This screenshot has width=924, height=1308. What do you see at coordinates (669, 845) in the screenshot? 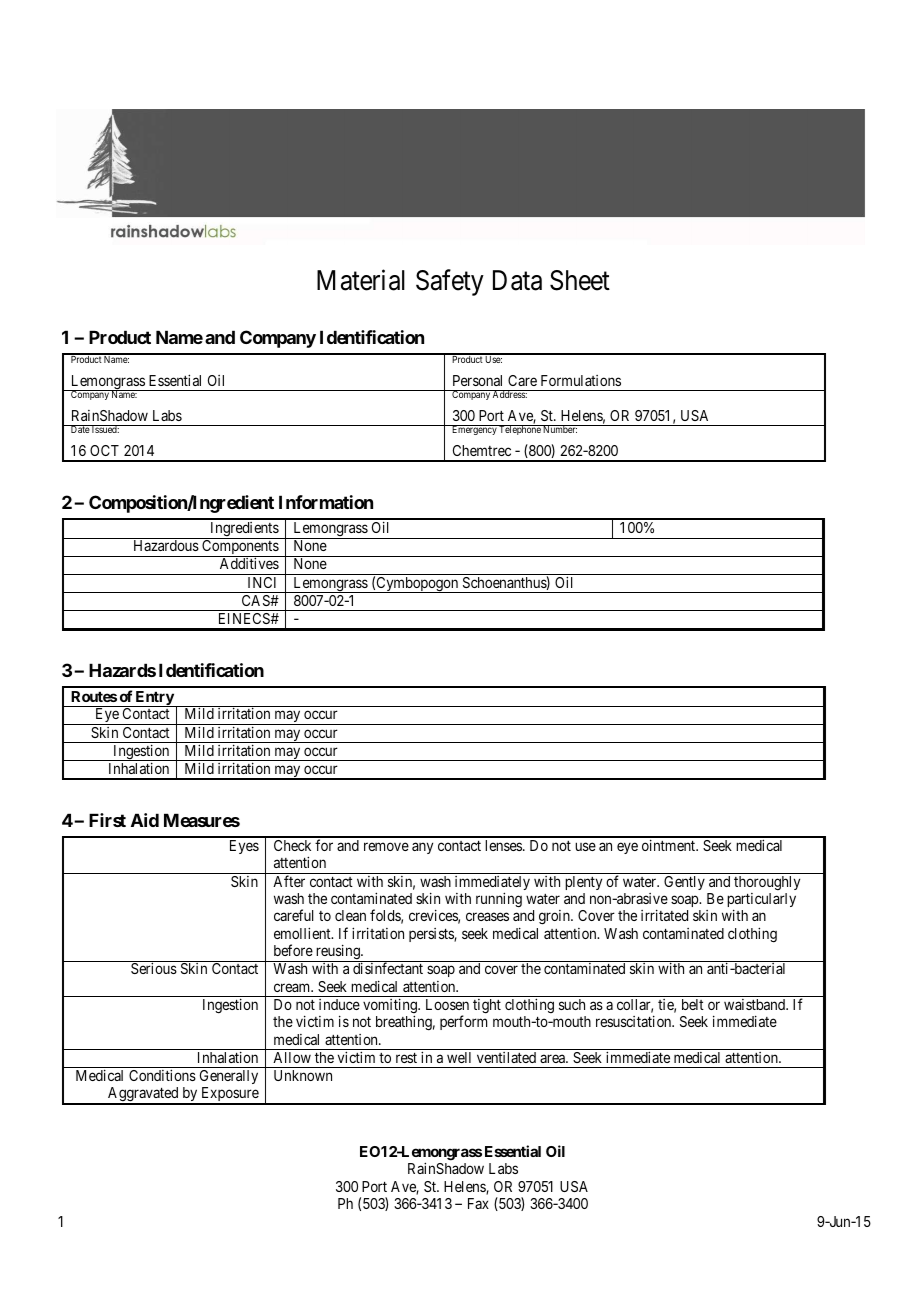
I see `ointment` at bounding box center [669, 845].
